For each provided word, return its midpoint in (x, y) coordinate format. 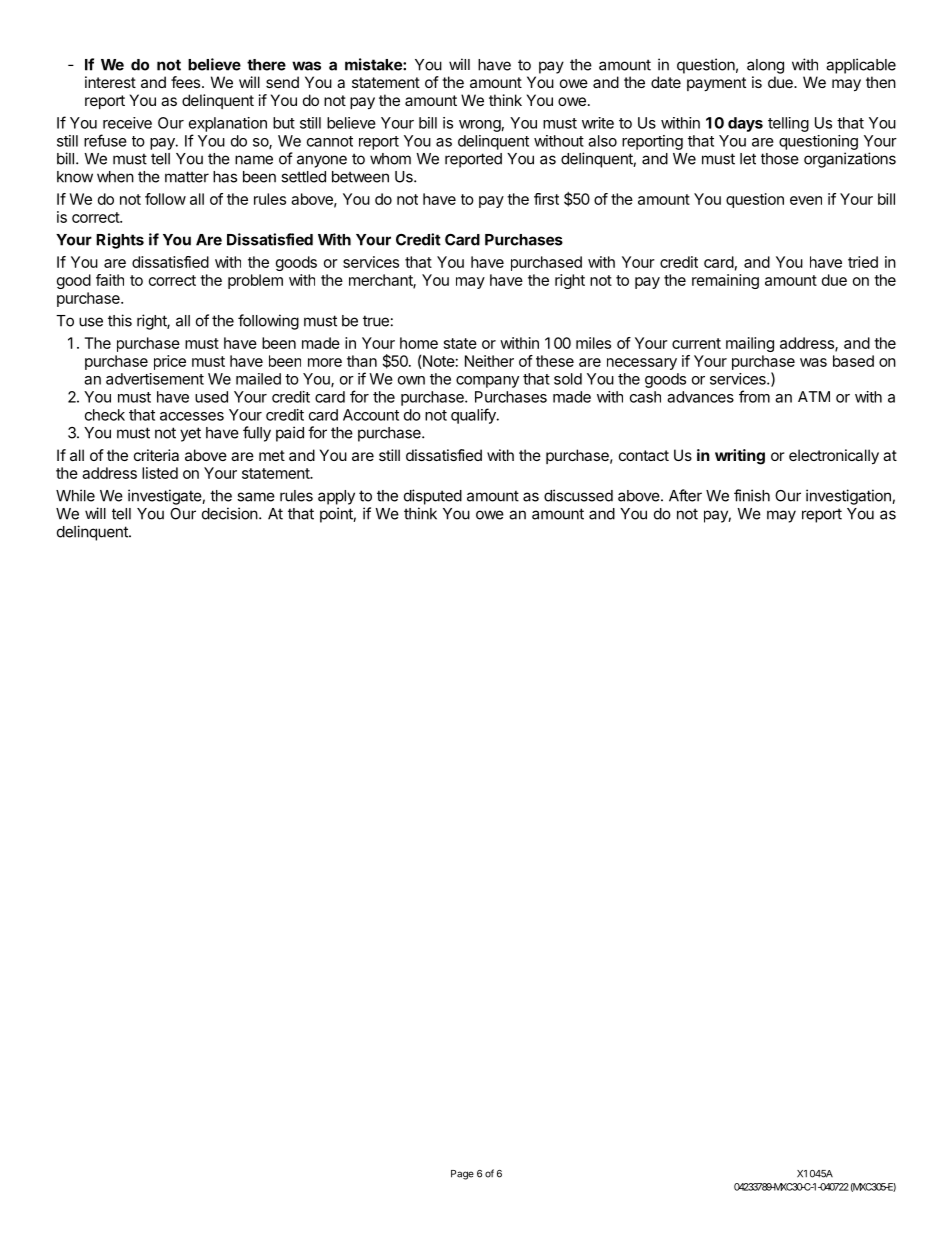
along (765, 66)
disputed (433, 497)
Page (462, 1175)
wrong (480, 126)
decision (230, 513)
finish (752, 495)
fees (187, 82)
